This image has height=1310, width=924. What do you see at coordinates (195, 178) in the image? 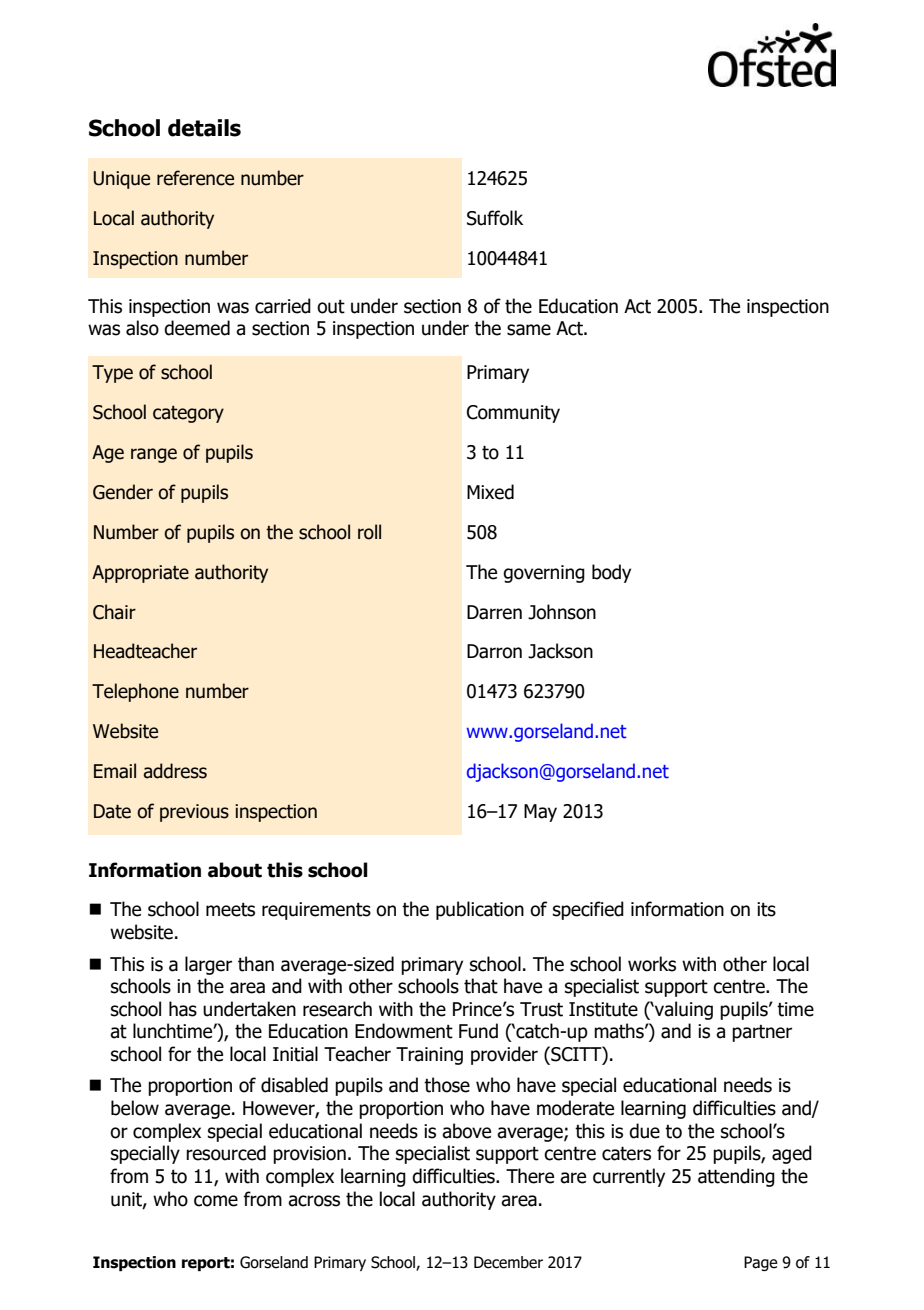
I see `reference` at bounding box center [195, 178].
